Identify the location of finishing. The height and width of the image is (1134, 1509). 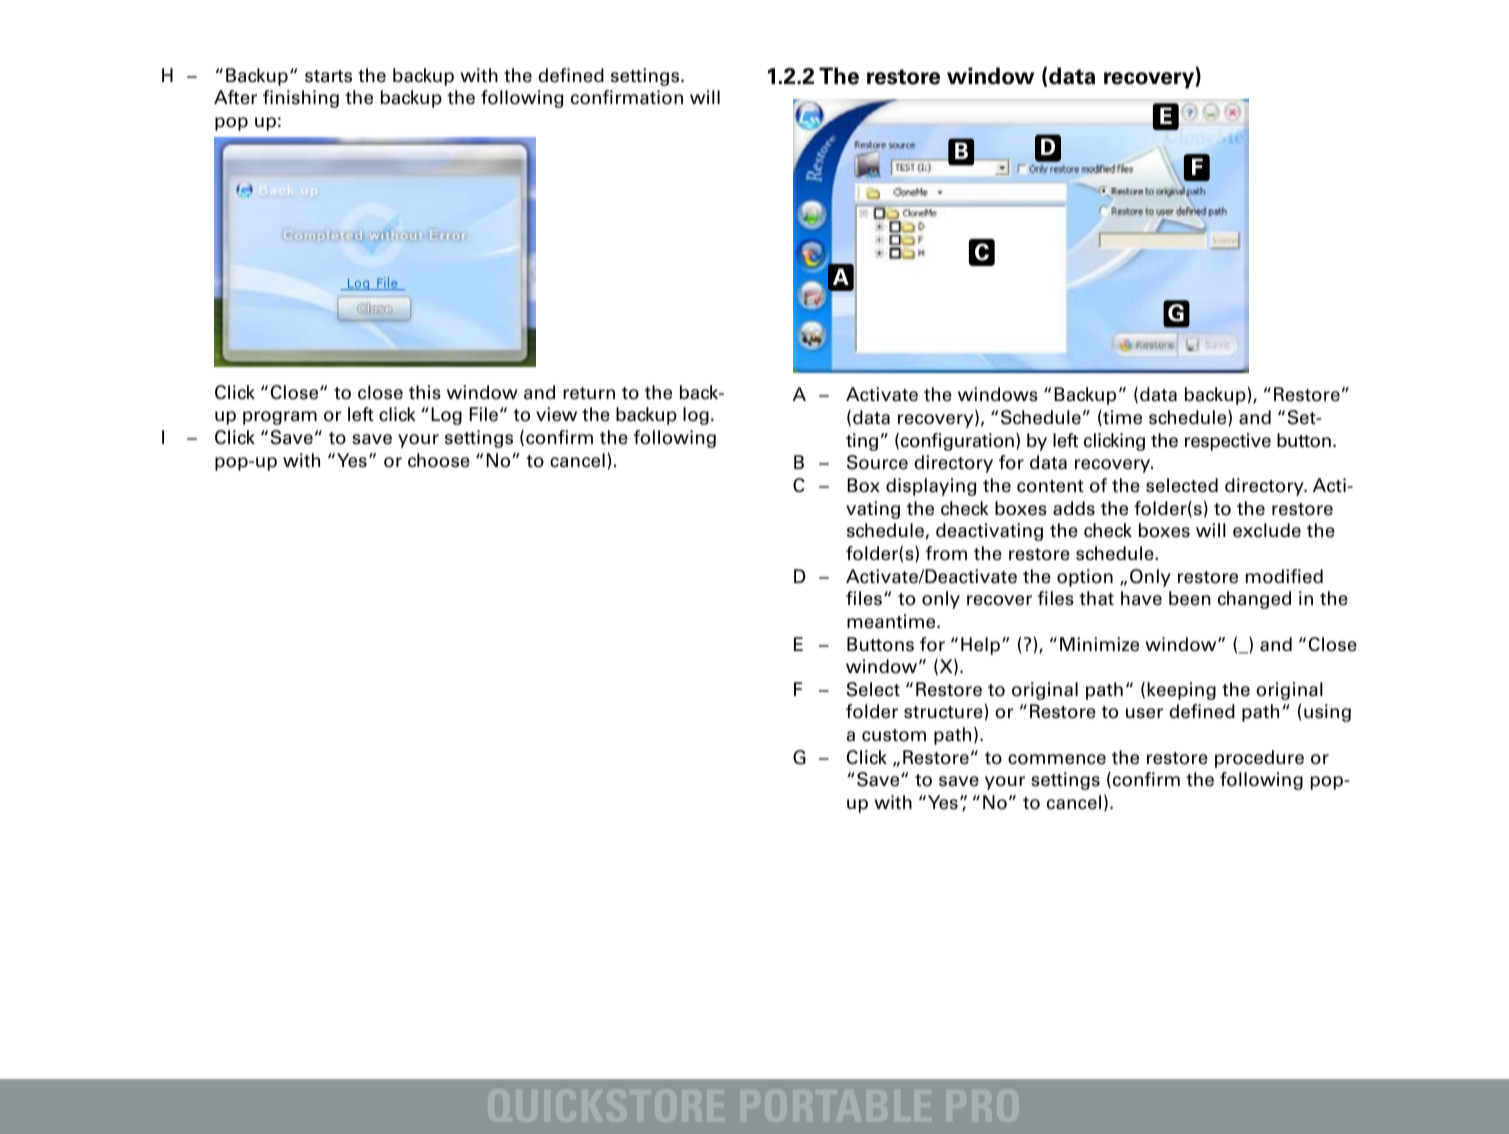
(301, 99).
